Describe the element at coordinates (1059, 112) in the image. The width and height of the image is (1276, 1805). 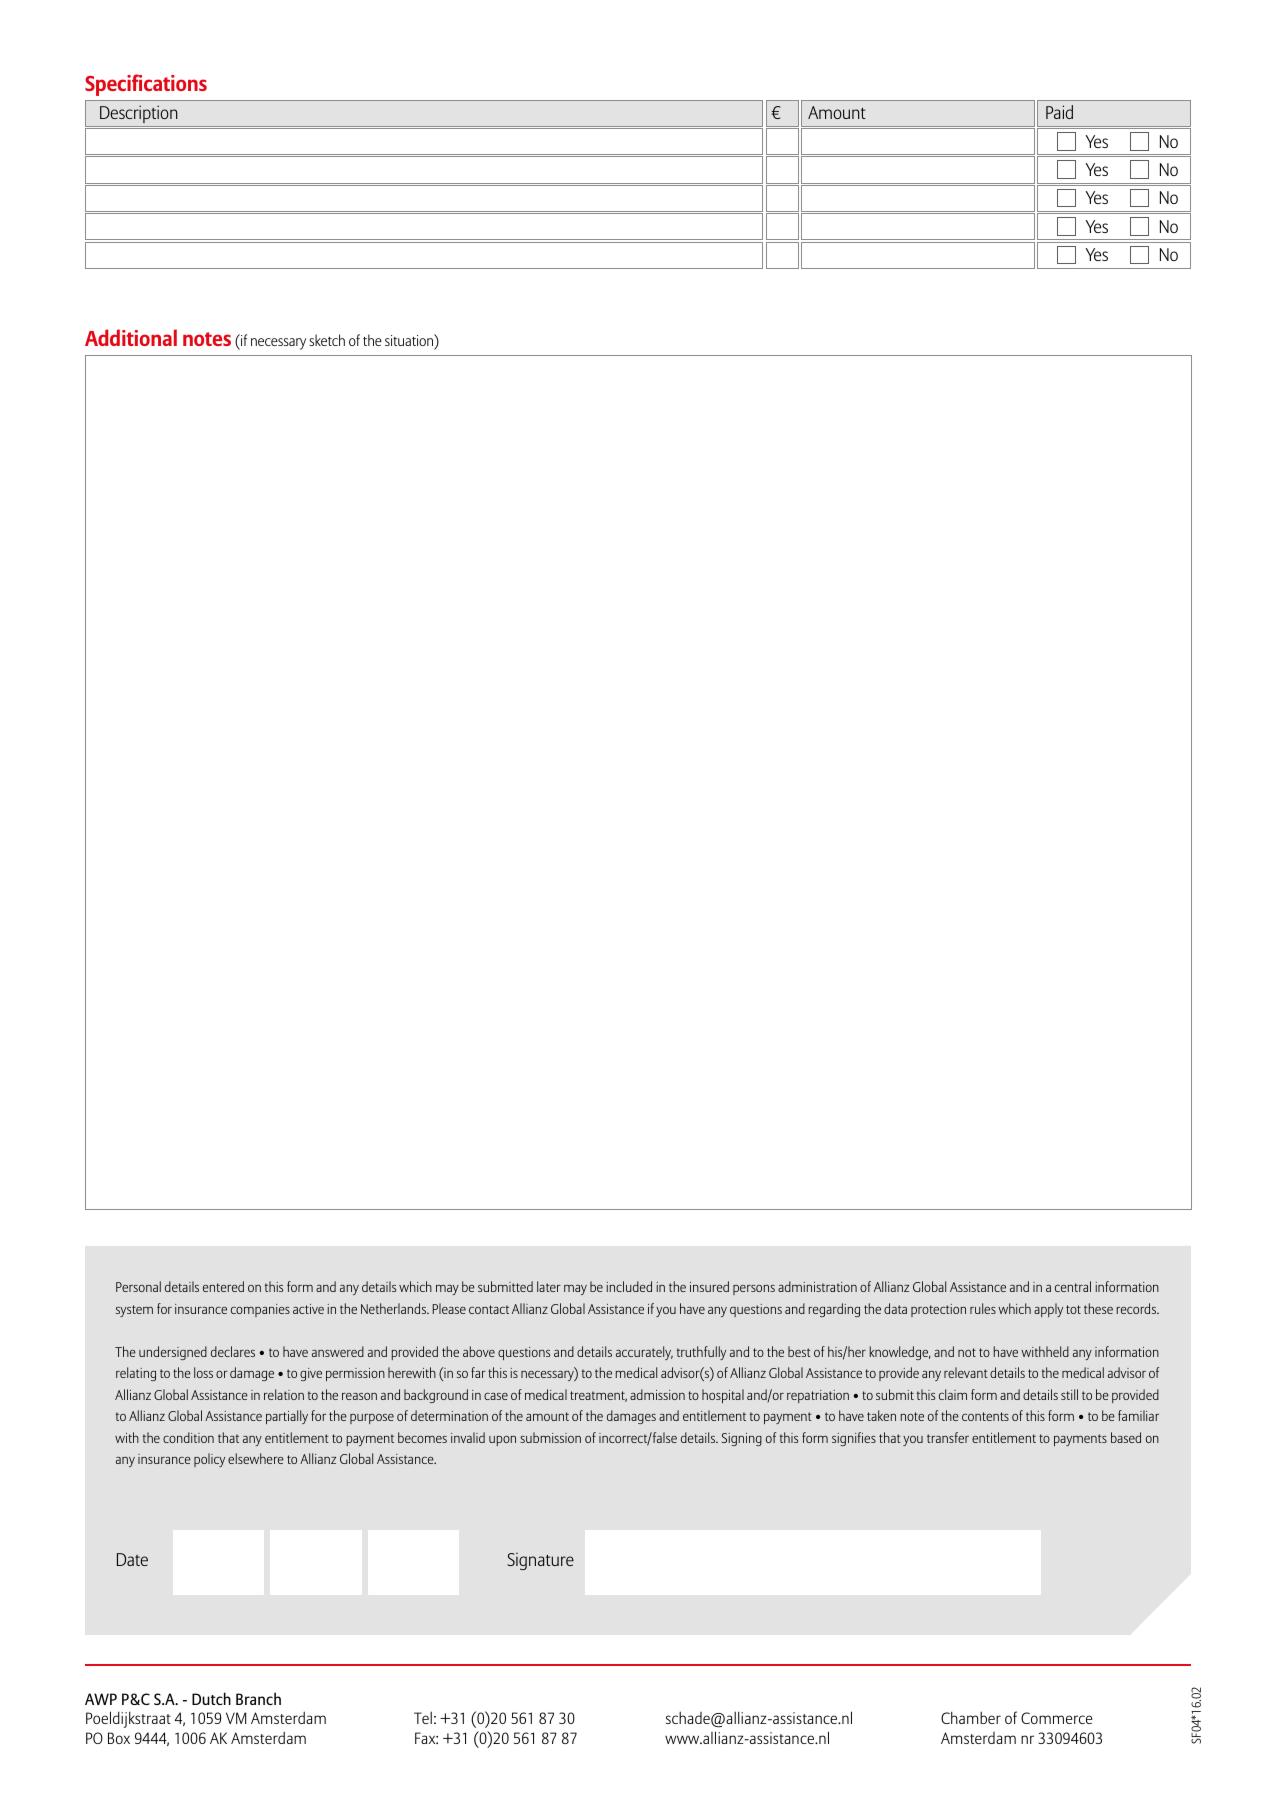
I see `Paid` at that location.
